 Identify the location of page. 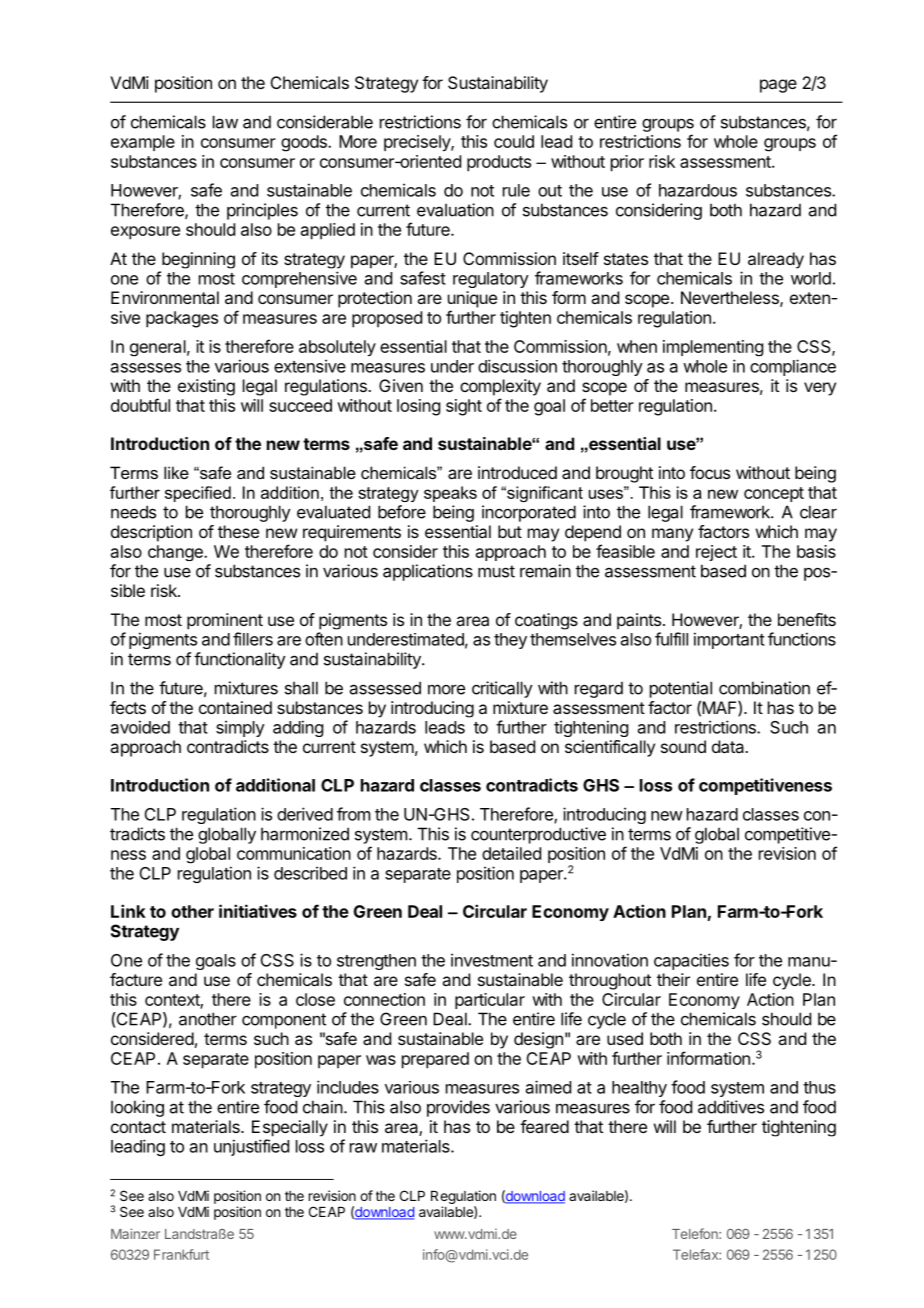
(778, 86).
